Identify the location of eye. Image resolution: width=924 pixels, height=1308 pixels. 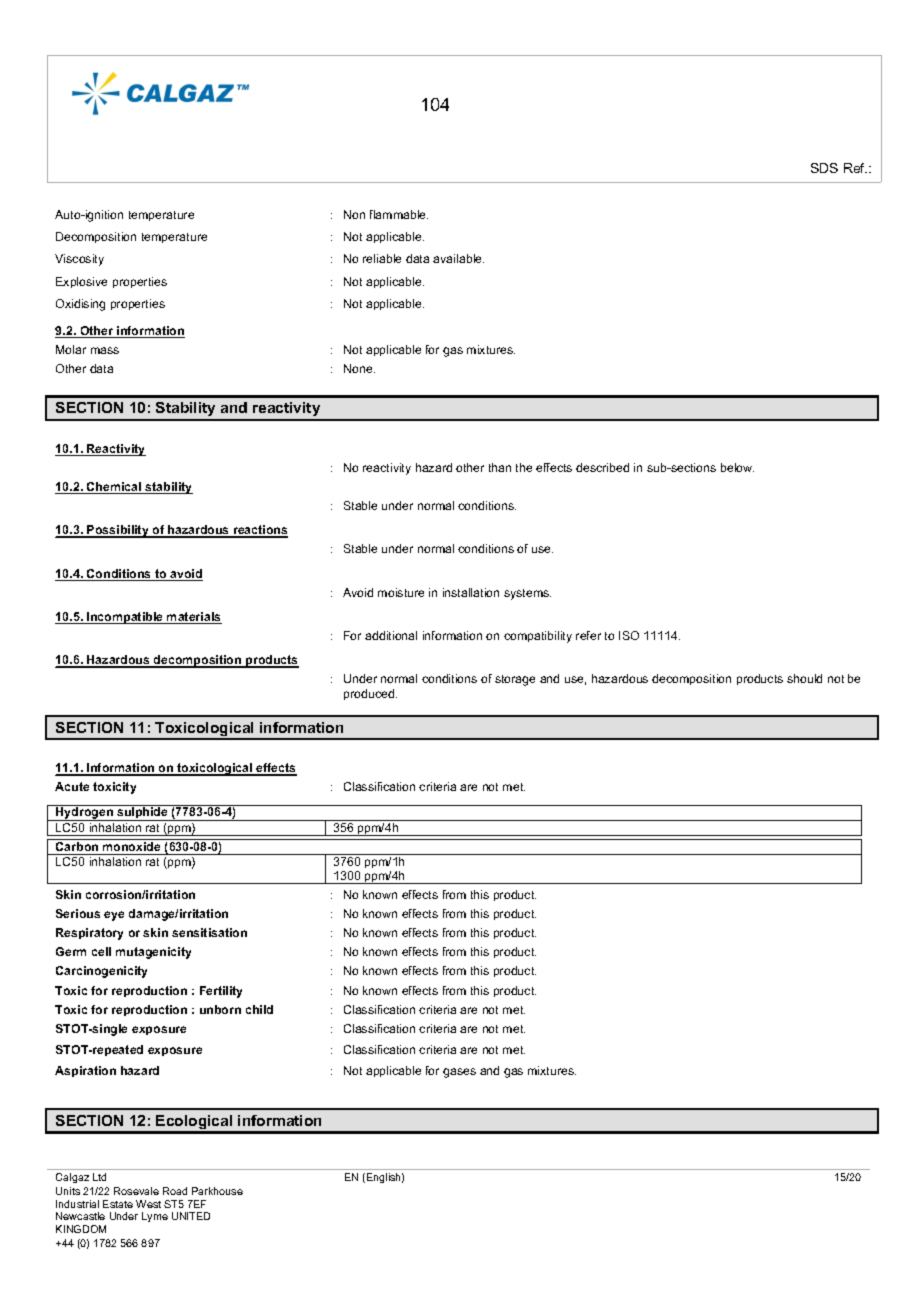
(114, 916).
